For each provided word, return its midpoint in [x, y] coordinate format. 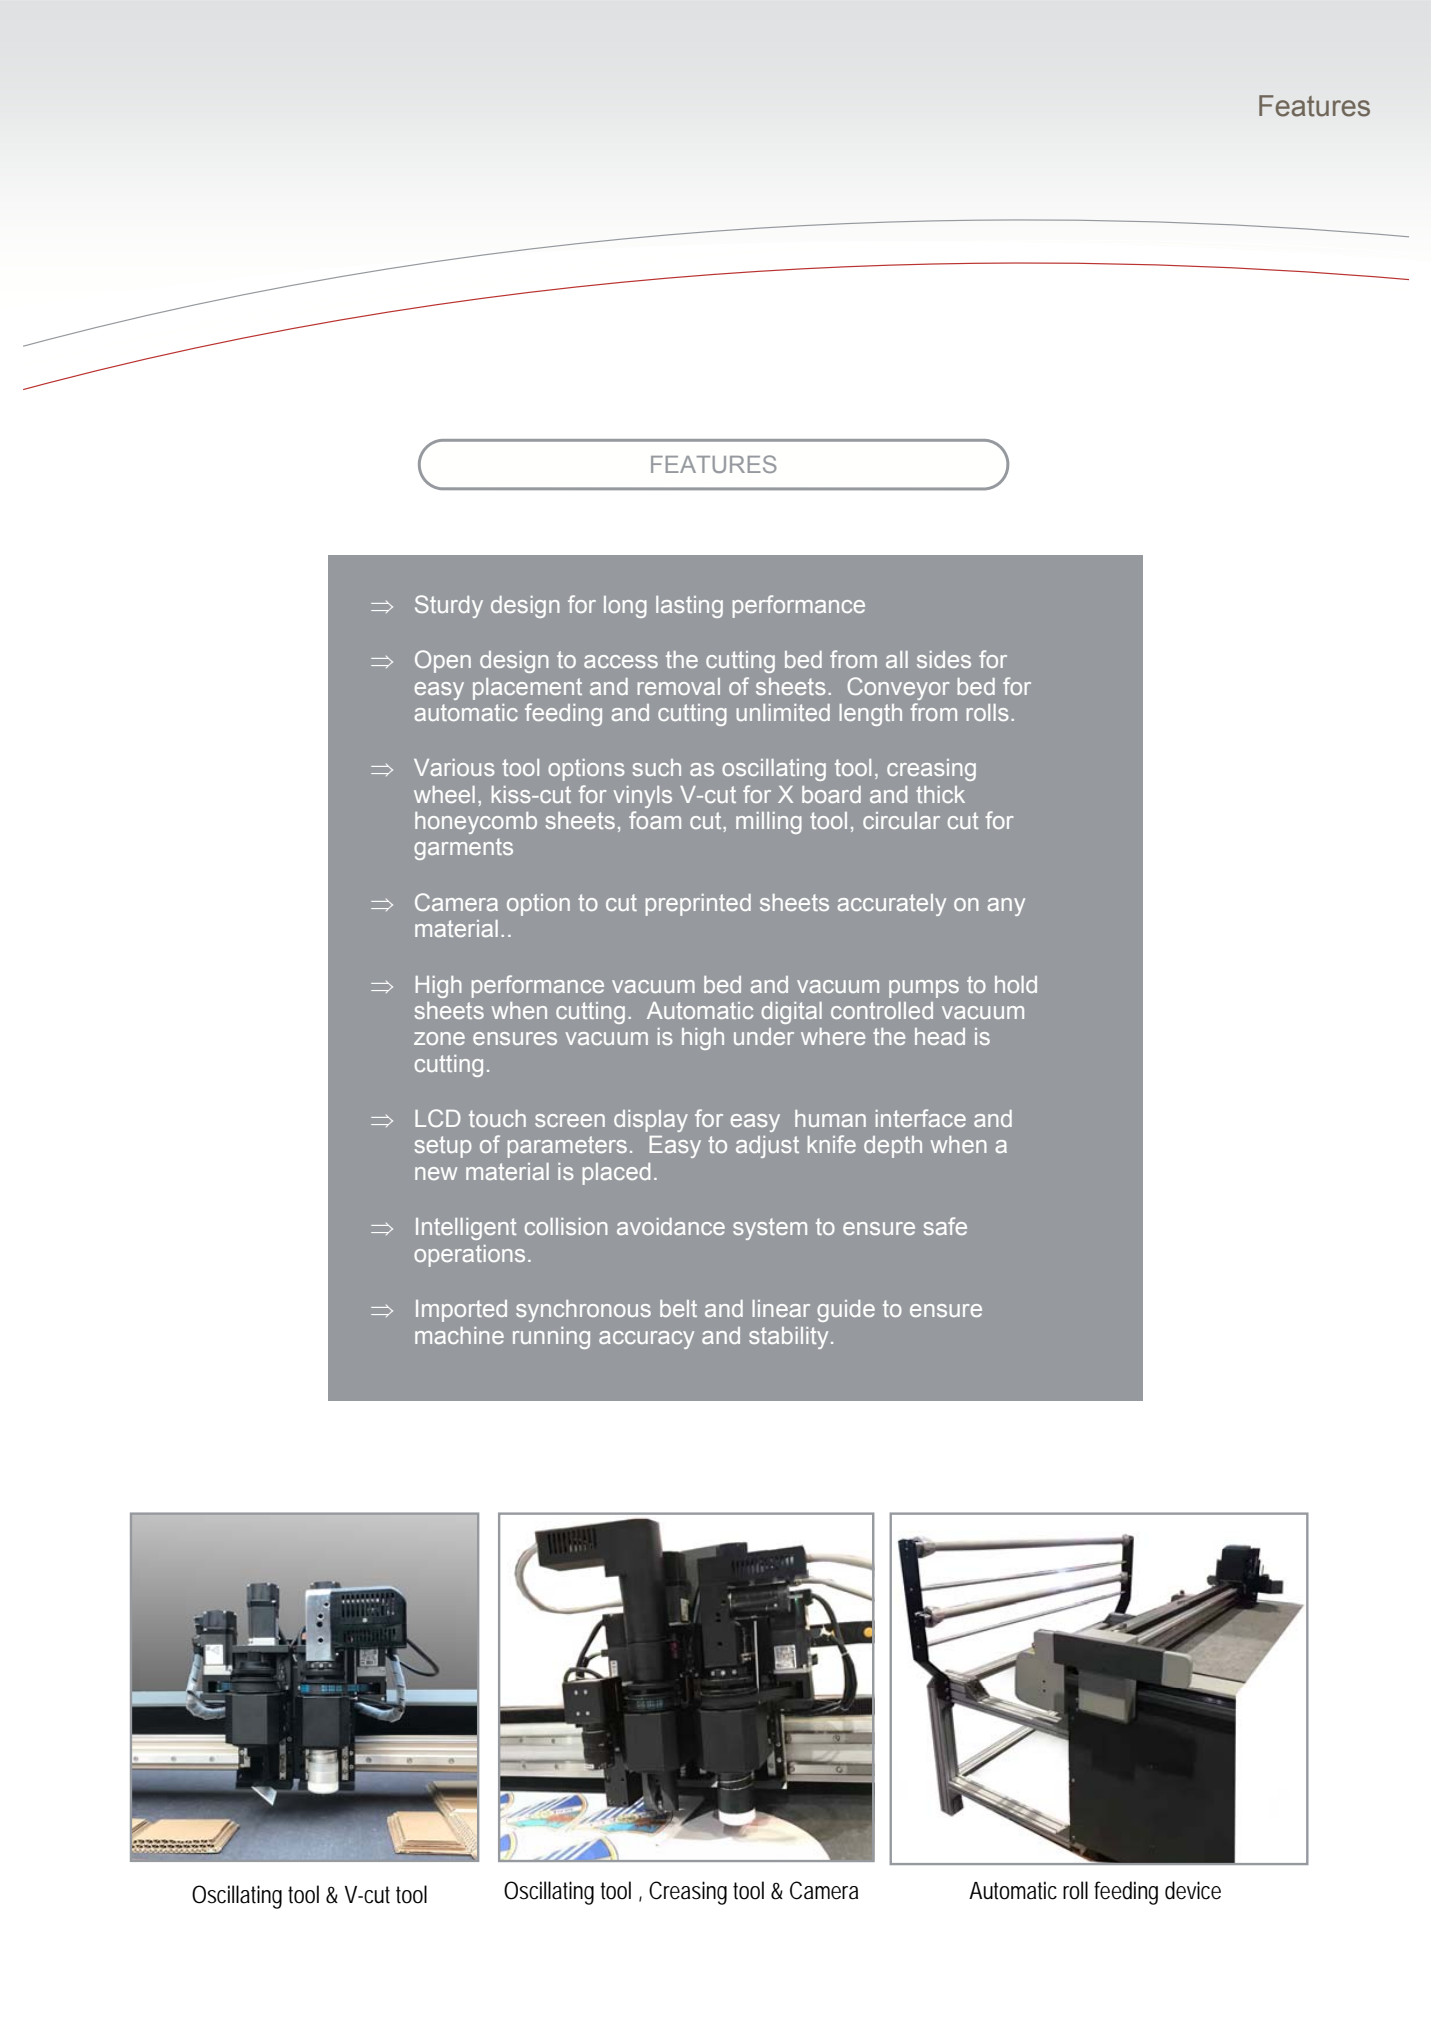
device [1193, 1890]
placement [527, 689]
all [897, 659]
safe [945, 1226]
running [551, 1338]
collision [566, 1226]
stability [788, 1338]
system [770, 1229]
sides [944, 659]
